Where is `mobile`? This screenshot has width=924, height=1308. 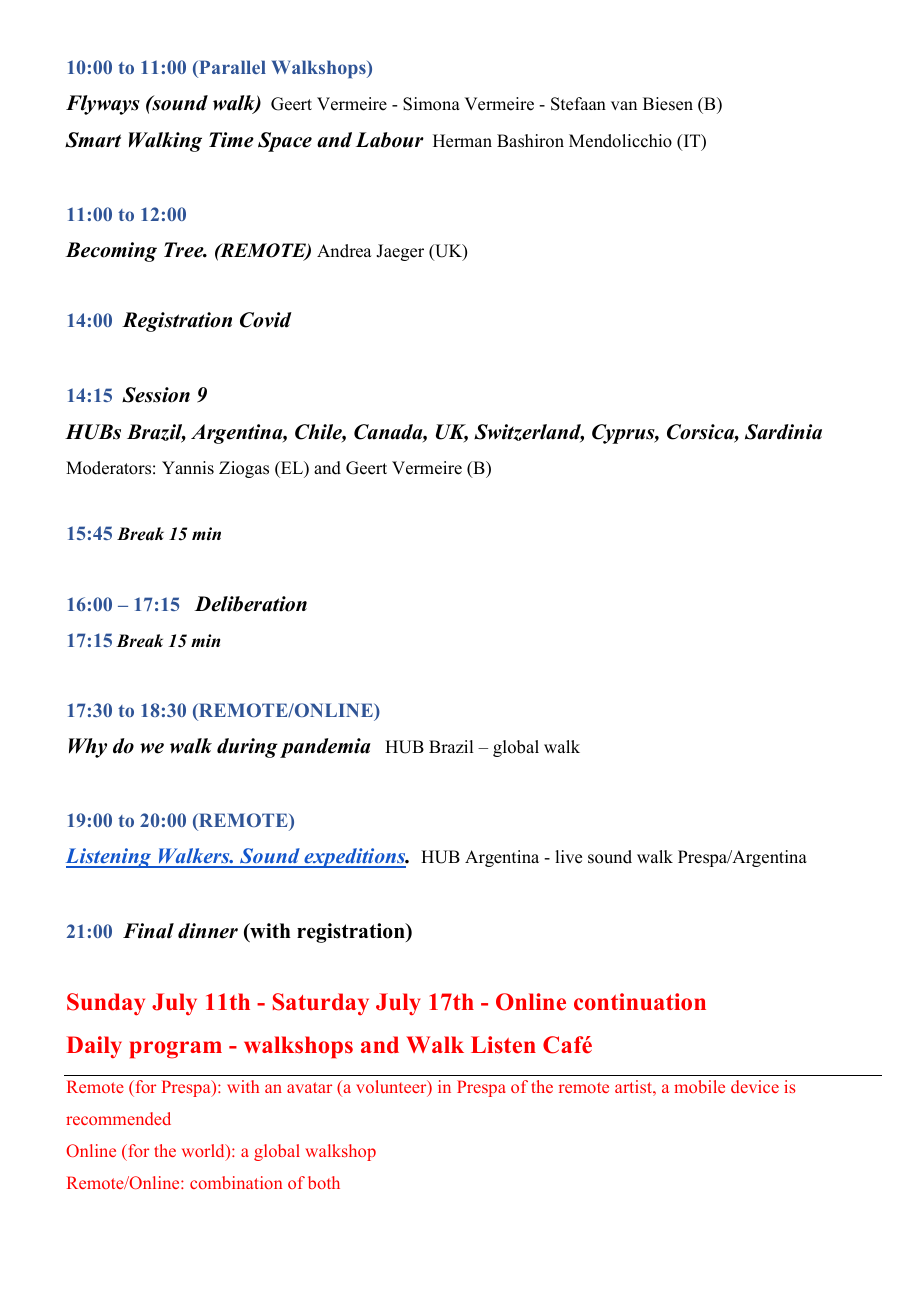 mobile is located at coordinates (699, 1086).
